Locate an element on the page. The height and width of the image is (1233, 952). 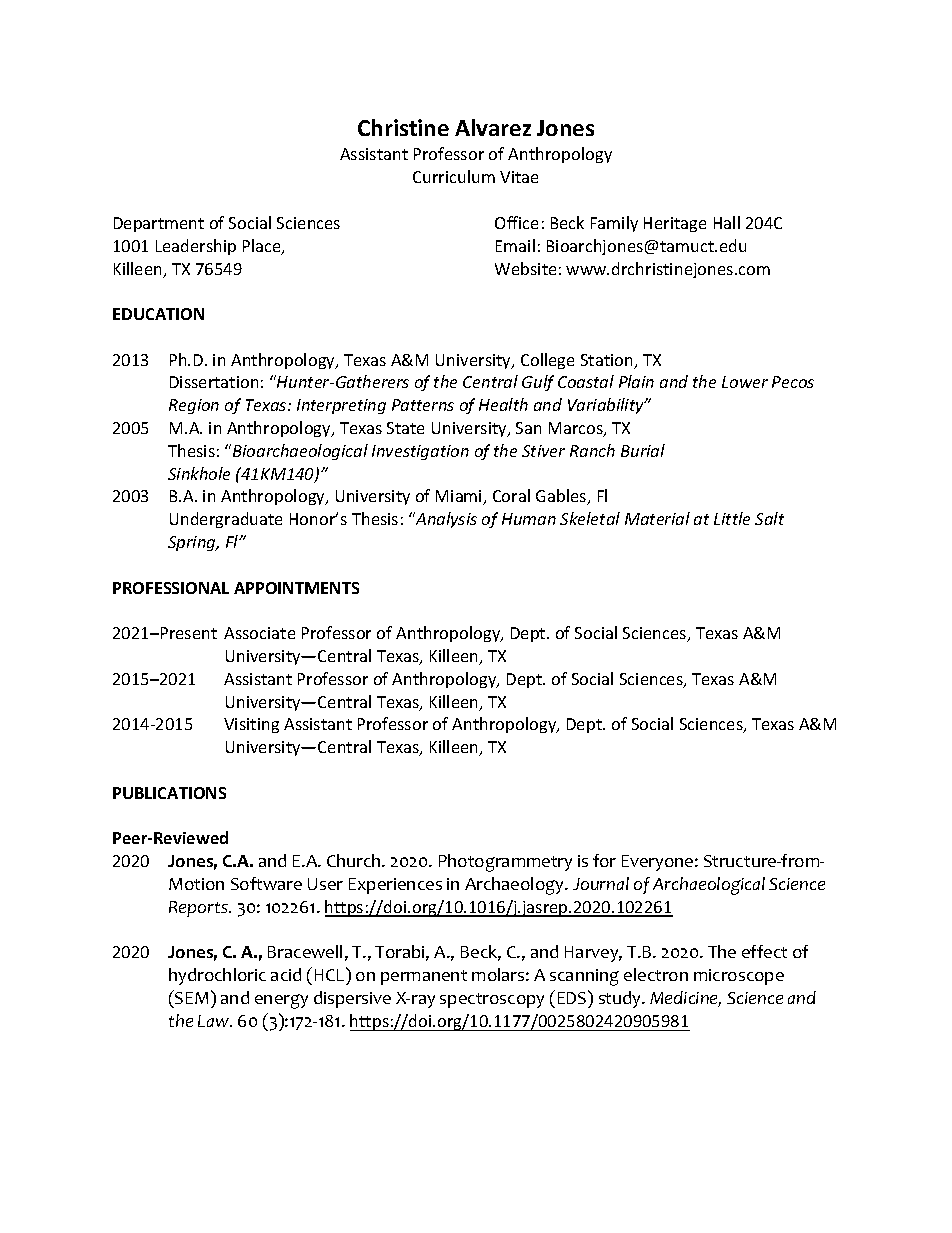
EDUCATION is located at coordinates (158, 314).
